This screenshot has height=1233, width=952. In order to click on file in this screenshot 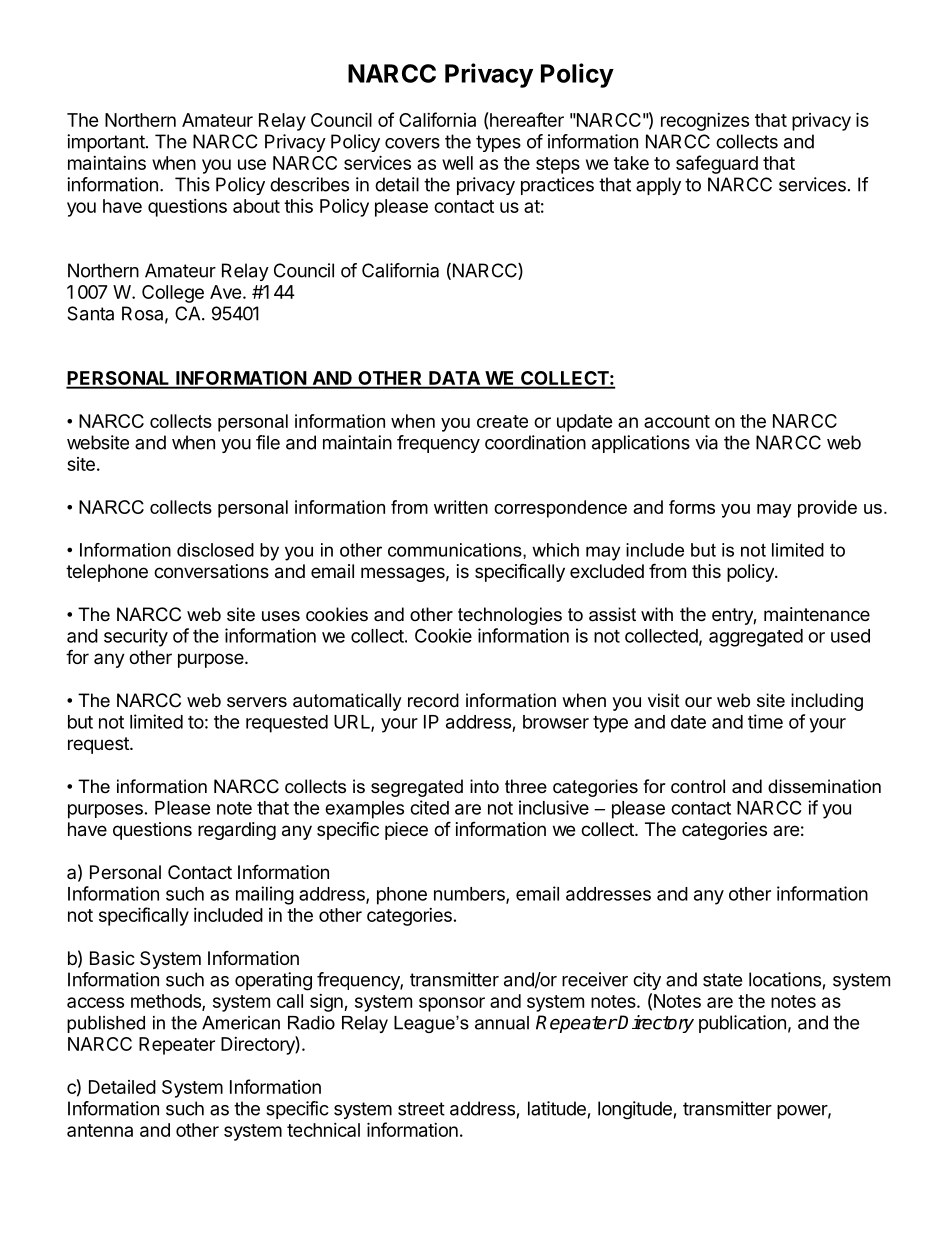, I will do `click(268, 442)`.
